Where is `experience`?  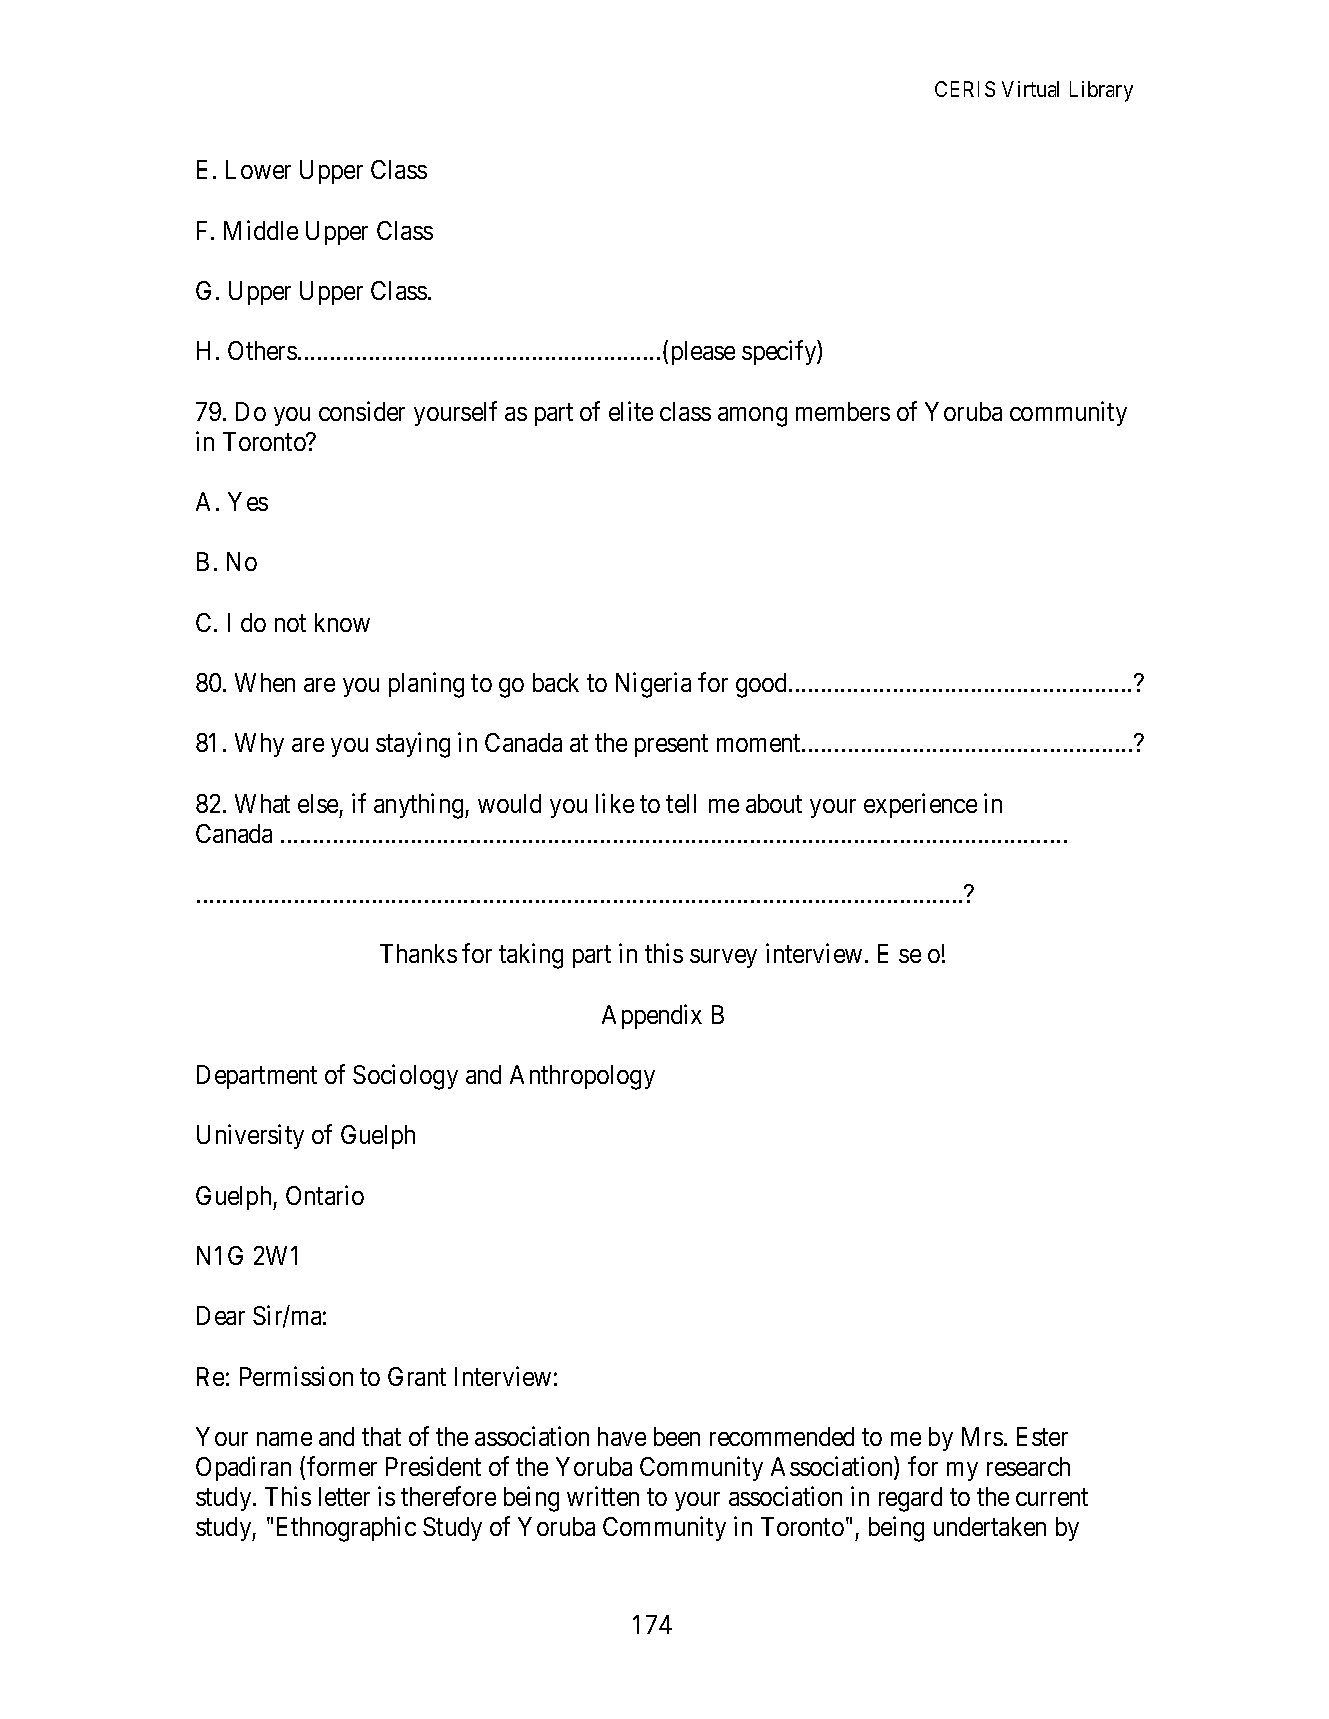 experience is located at coordinates (920, 805).
